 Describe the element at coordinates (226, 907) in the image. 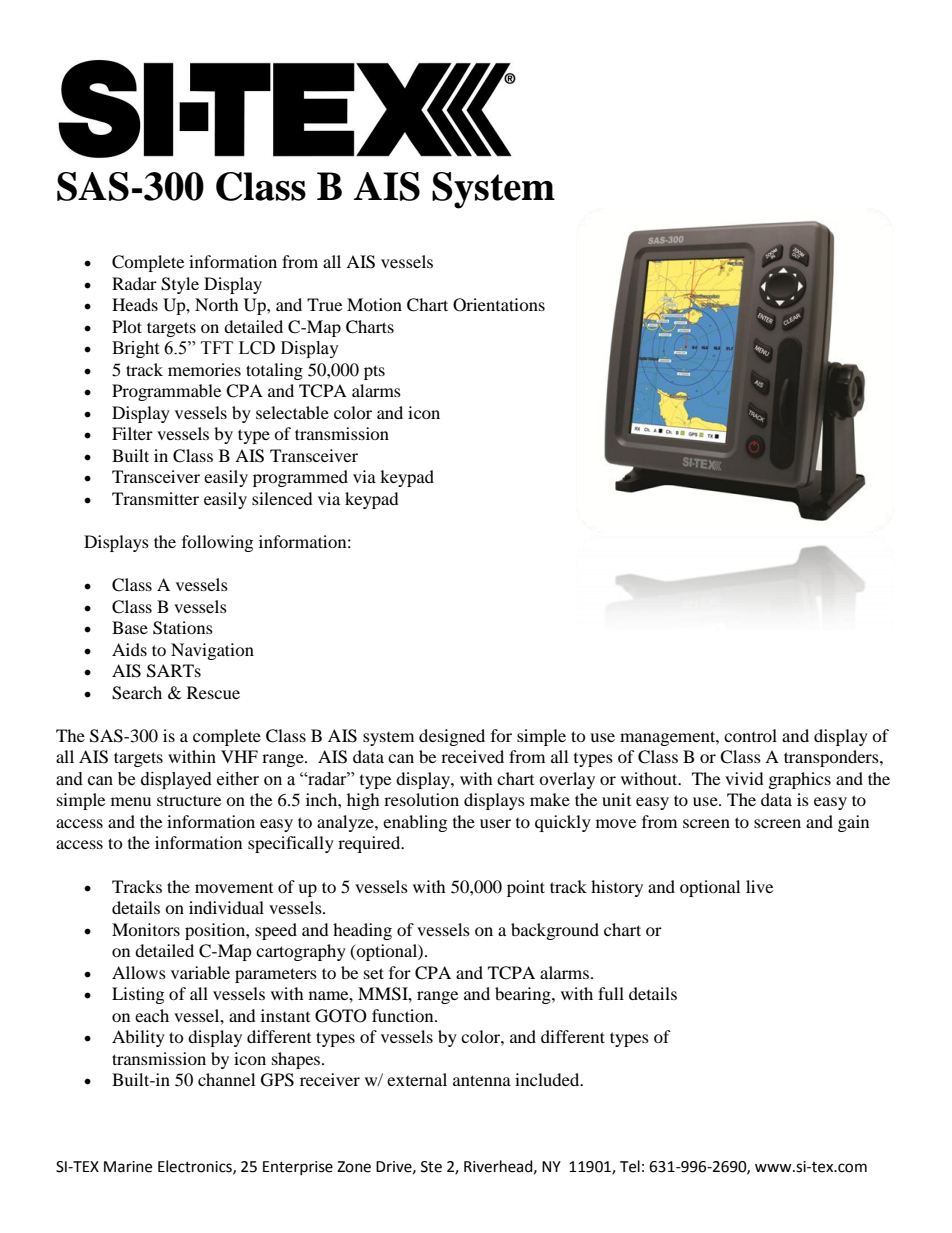

I see `individual` at that location.
